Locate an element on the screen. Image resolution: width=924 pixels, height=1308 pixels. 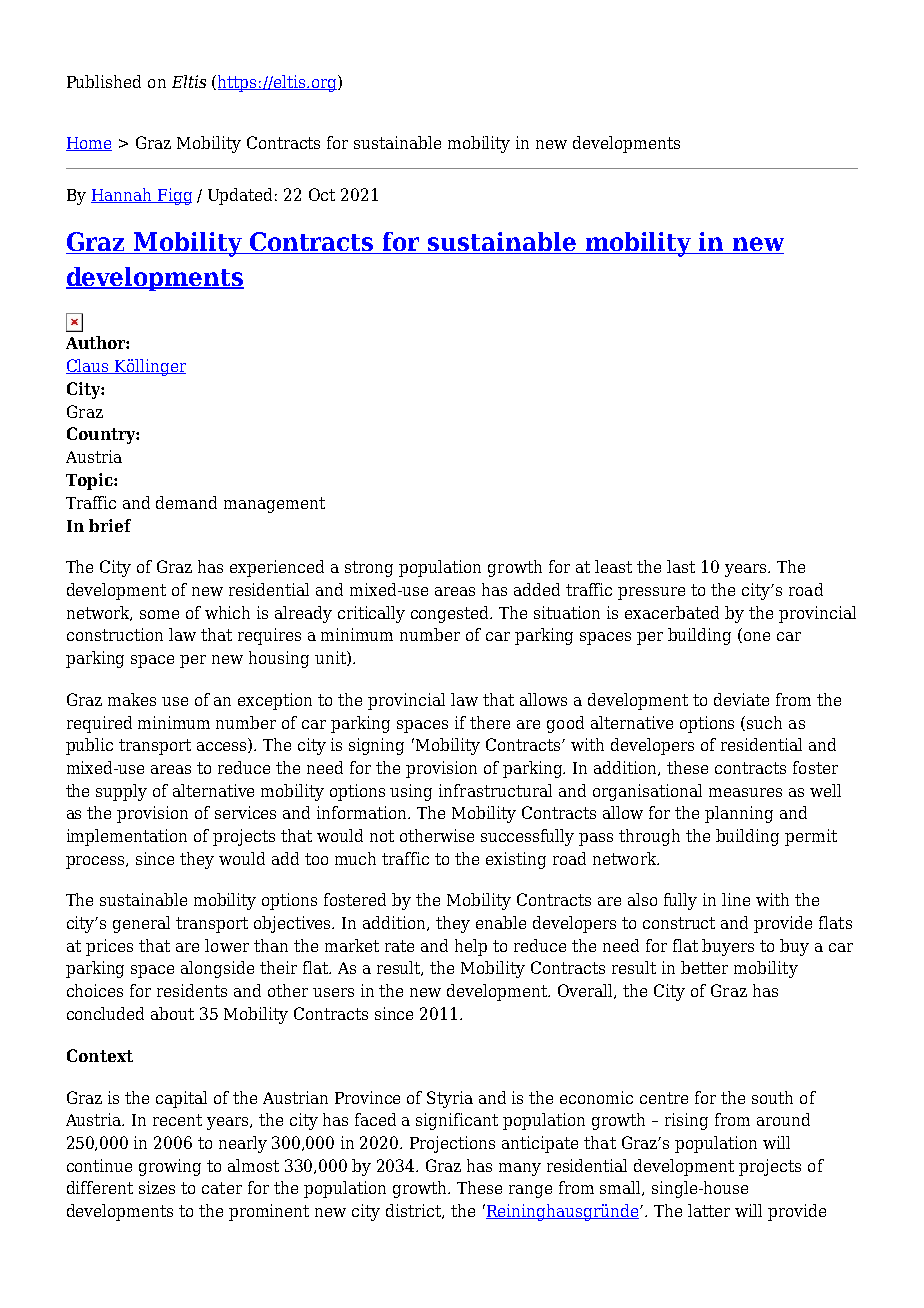
growing is located at coordinates (170, 1167).
